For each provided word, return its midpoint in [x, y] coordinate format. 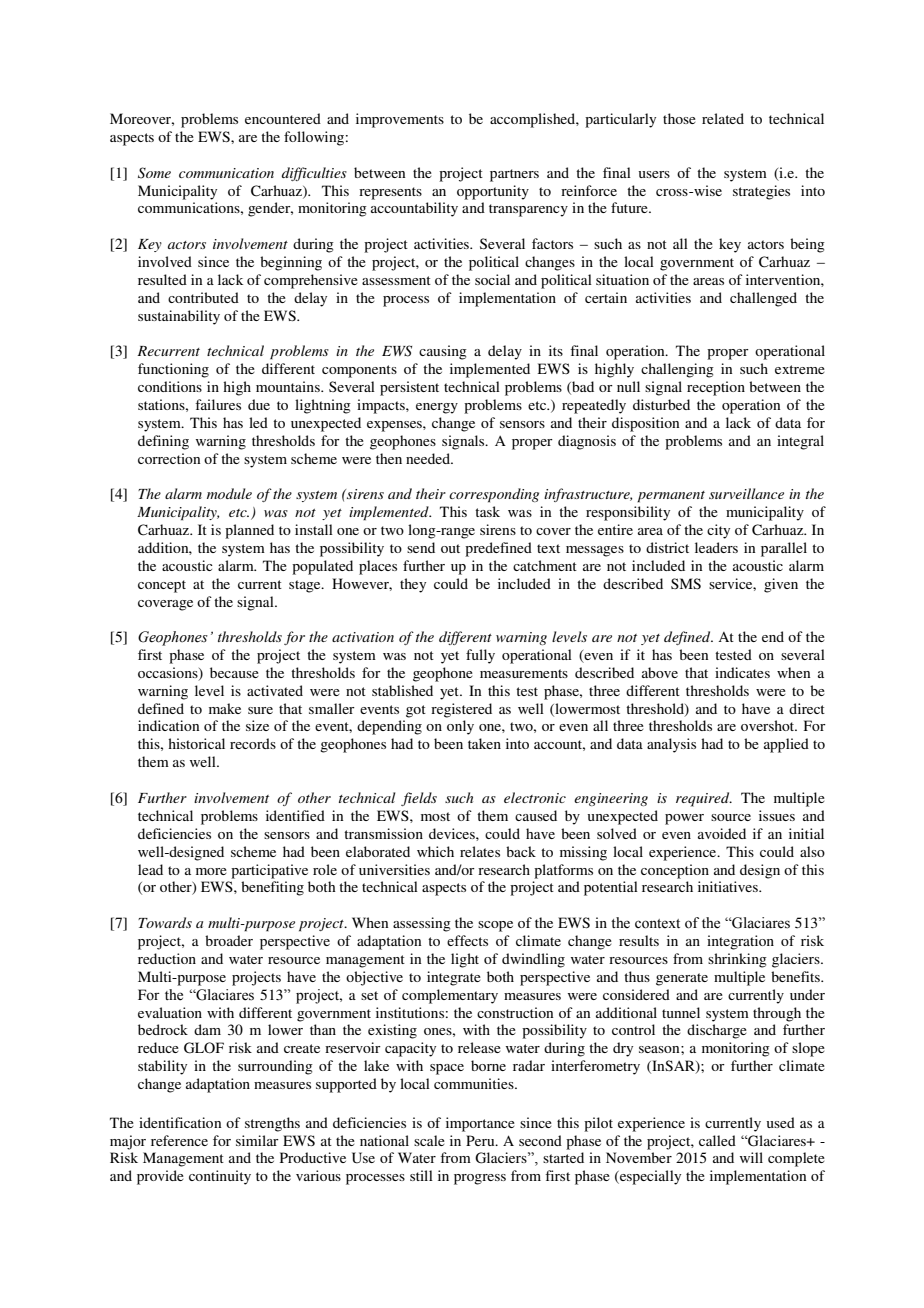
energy [437, 408]
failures [218, 404]
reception [716, 388]
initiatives [729, 886]
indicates [742, 672]
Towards [165, 922]
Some [154, 173]
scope [495, 926]
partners [514, 175]
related [723, 118]
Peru [481, 1140]
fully [480, 656]
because [234, 672]
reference [179, 1140]
